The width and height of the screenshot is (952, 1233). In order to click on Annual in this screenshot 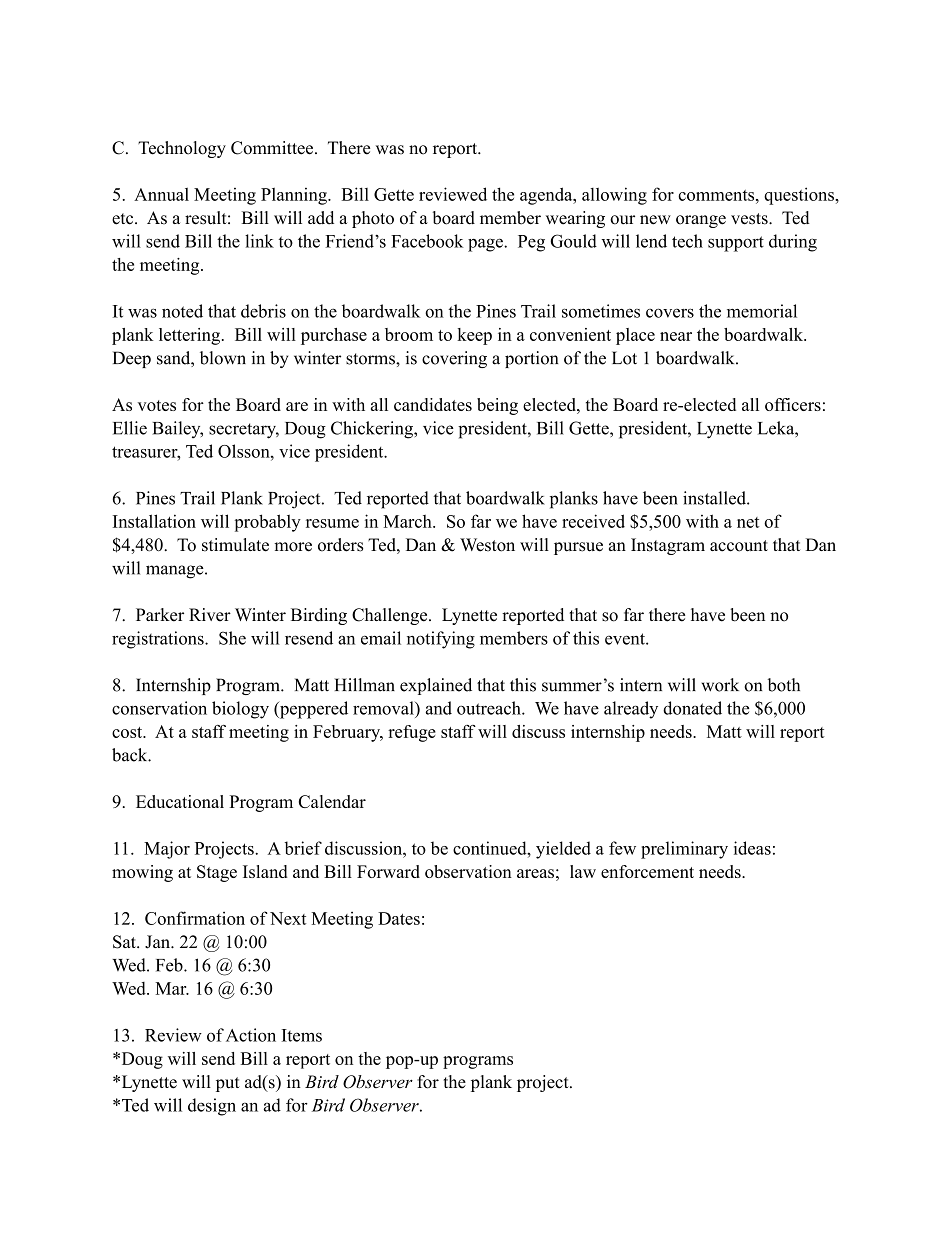, I will do `click(161, 194)`.
